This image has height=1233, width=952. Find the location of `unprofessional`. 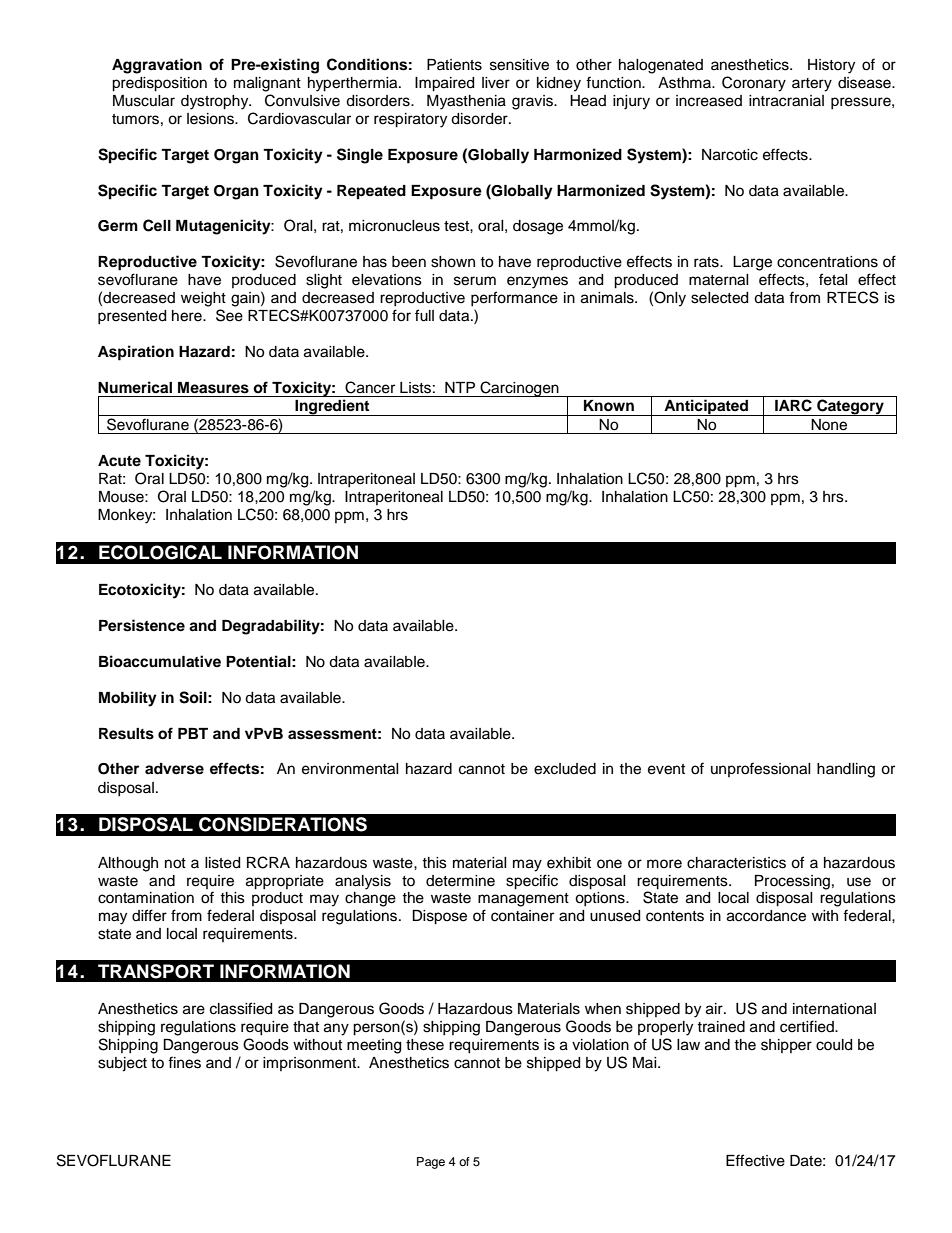

unprofessional is located at coordinates (761, 769).
